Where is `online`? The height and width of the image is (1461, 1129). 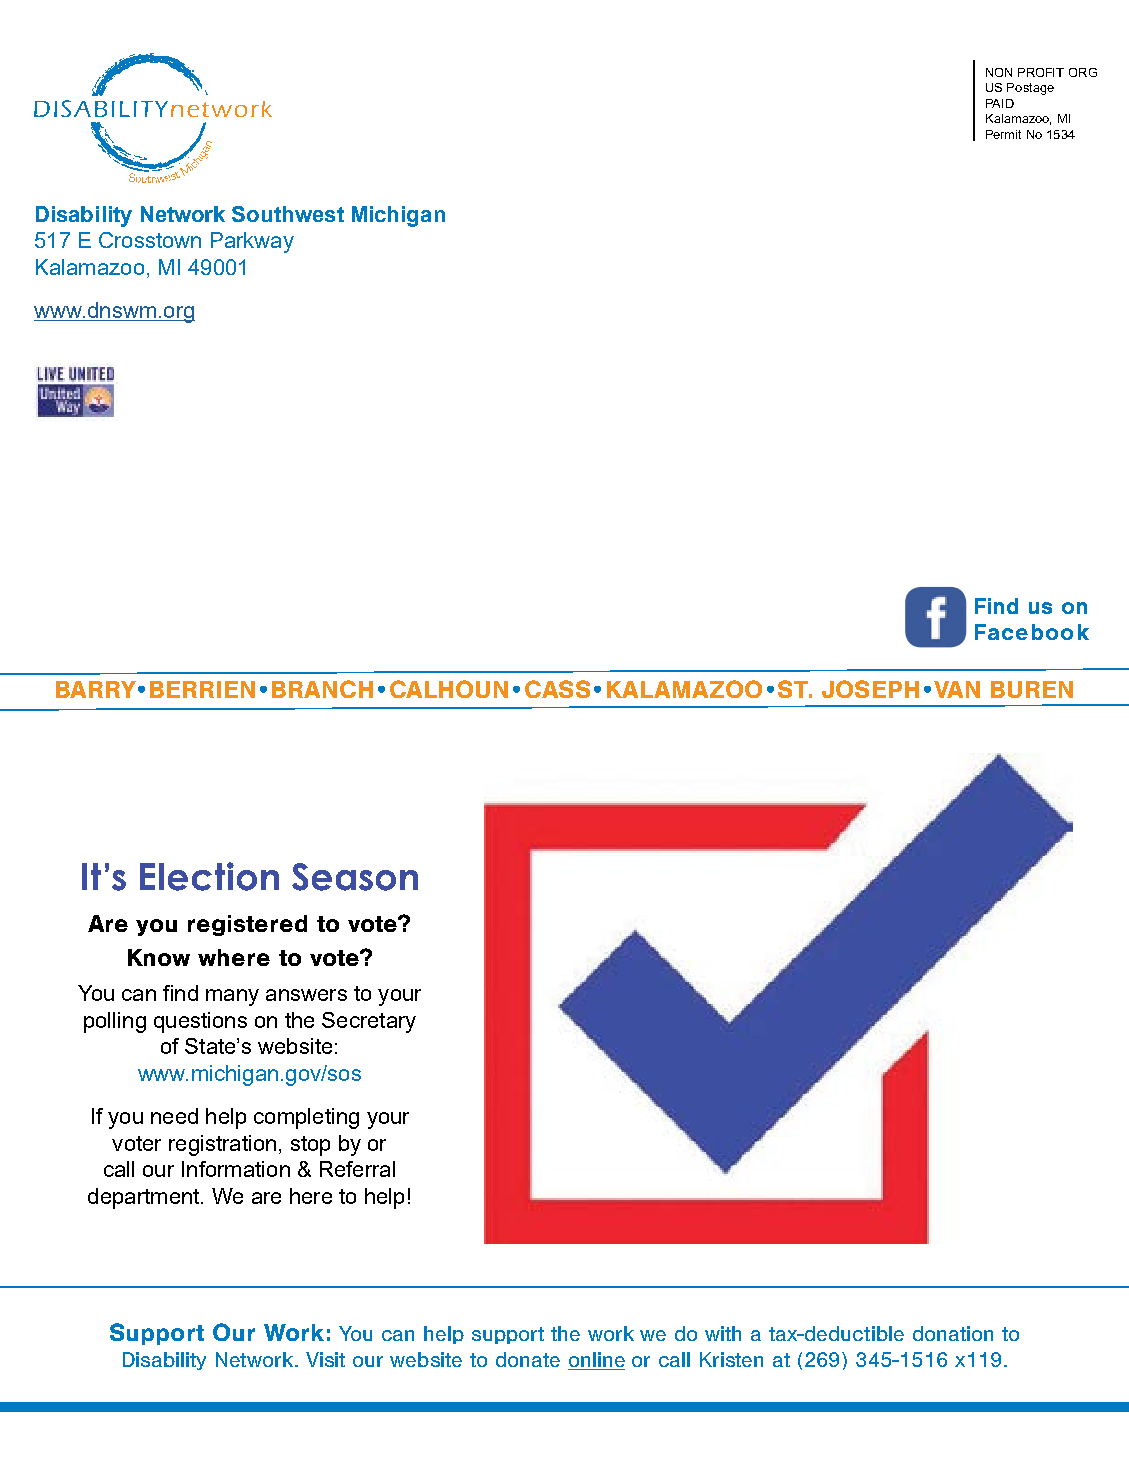
online is located at coordinates (596, 1361).
